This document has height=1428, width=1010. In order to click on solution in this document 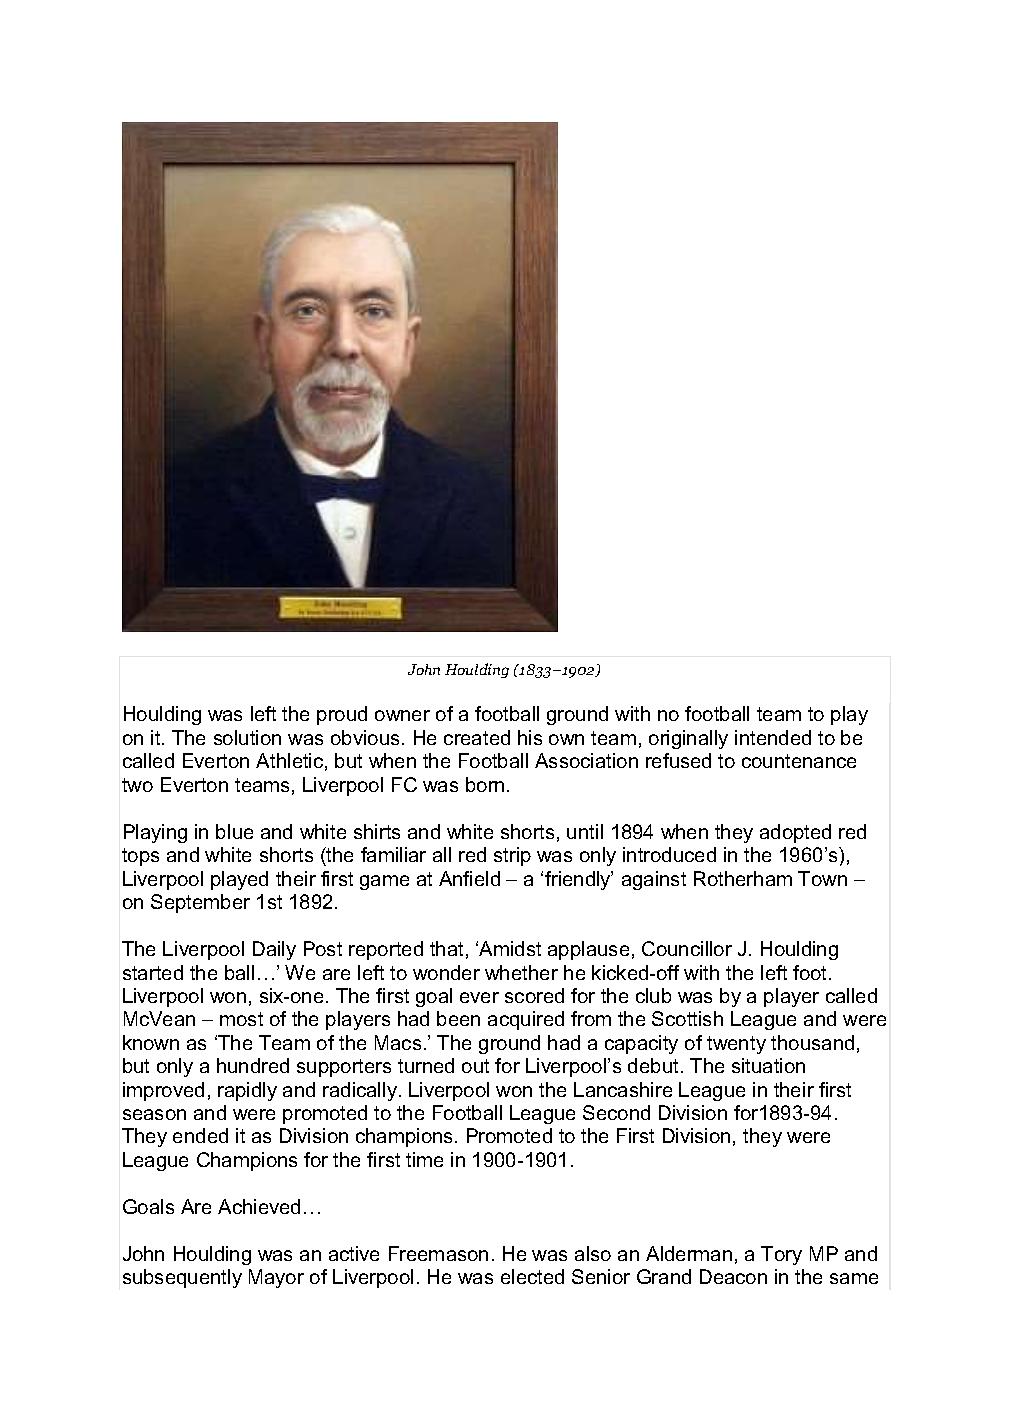, I will do `click(247, 737)`.
